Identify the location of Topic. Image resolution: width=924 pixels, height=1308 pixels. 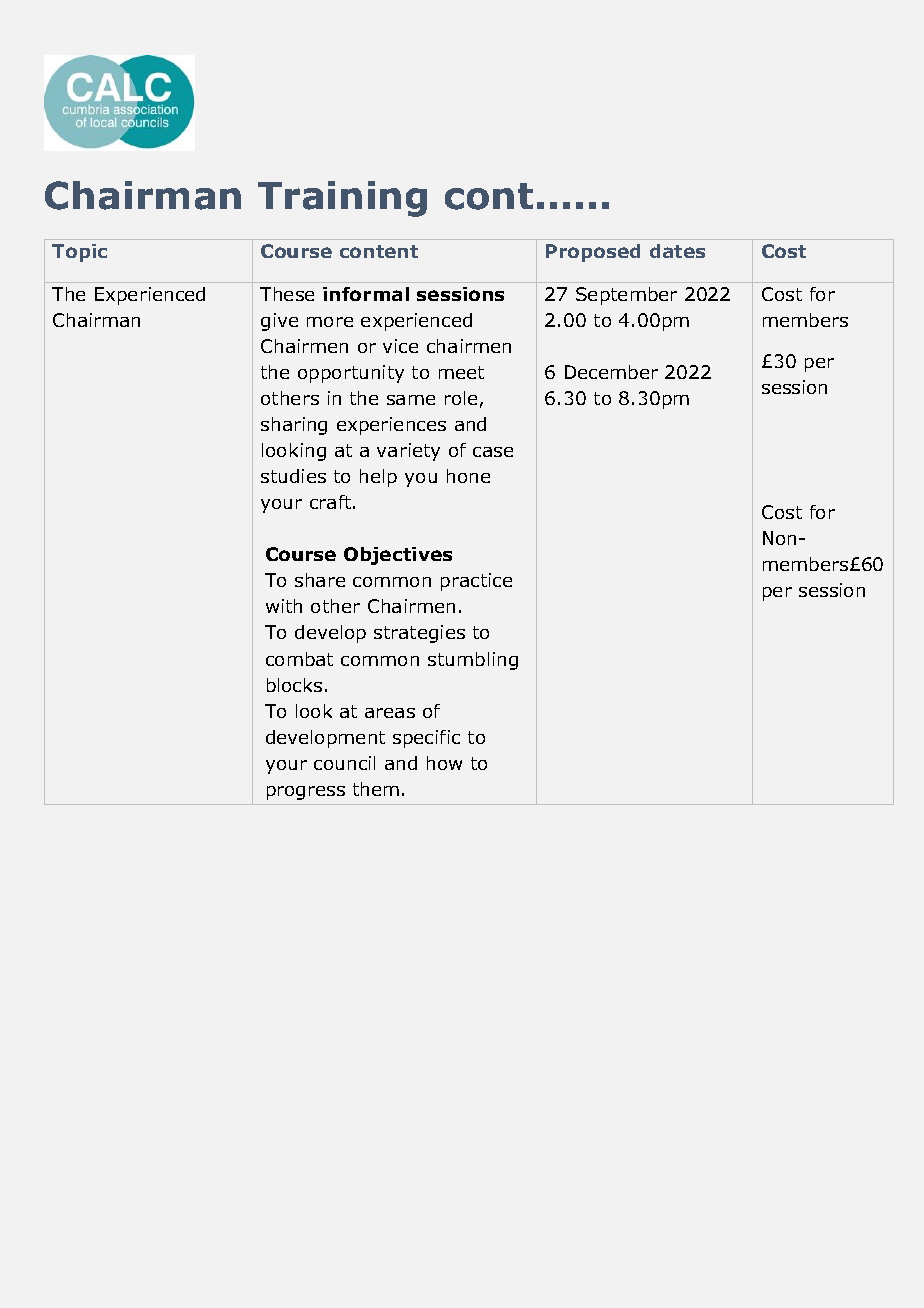
(79, 253).
